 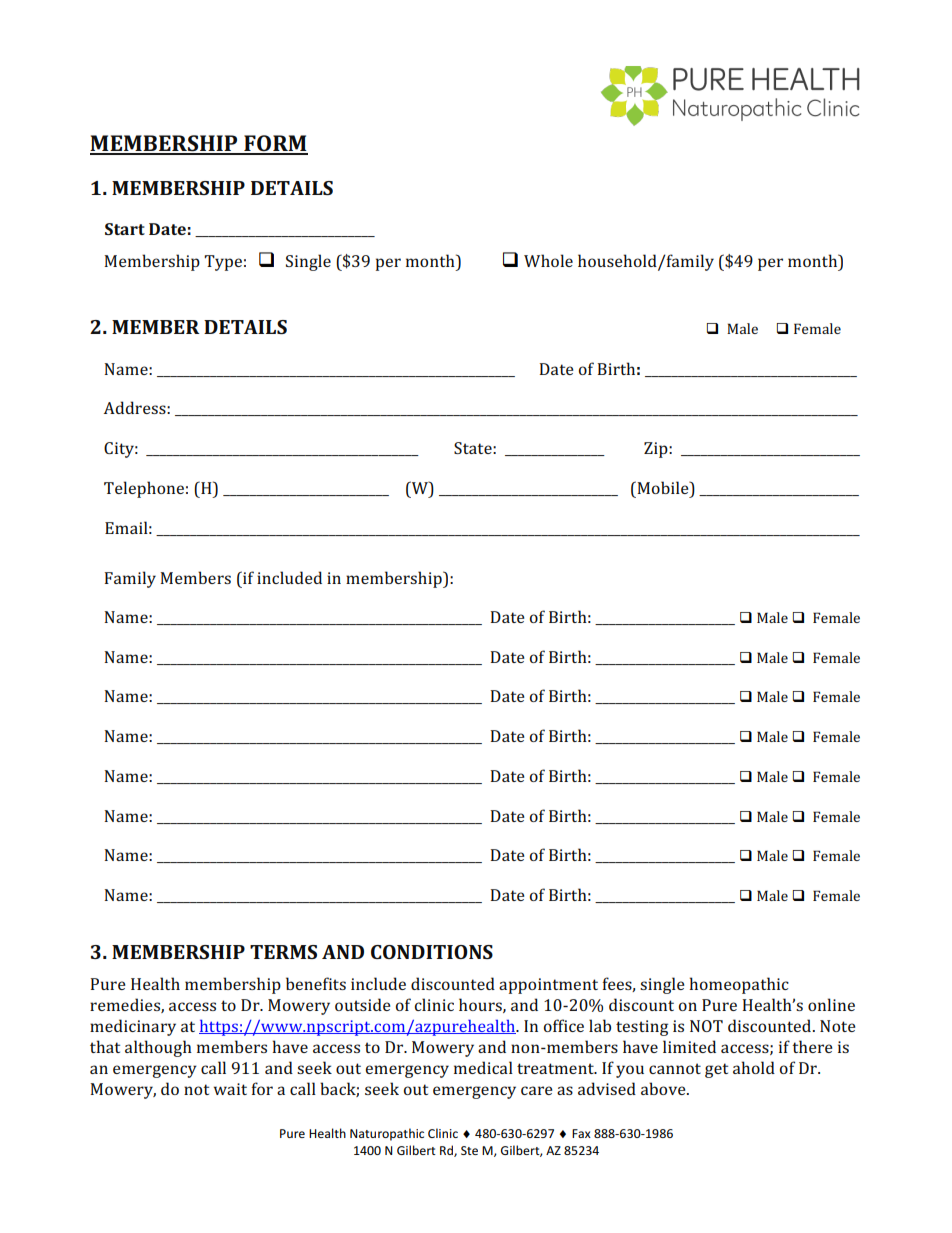 I want to click on wait, so click(x=230, y=1089).
